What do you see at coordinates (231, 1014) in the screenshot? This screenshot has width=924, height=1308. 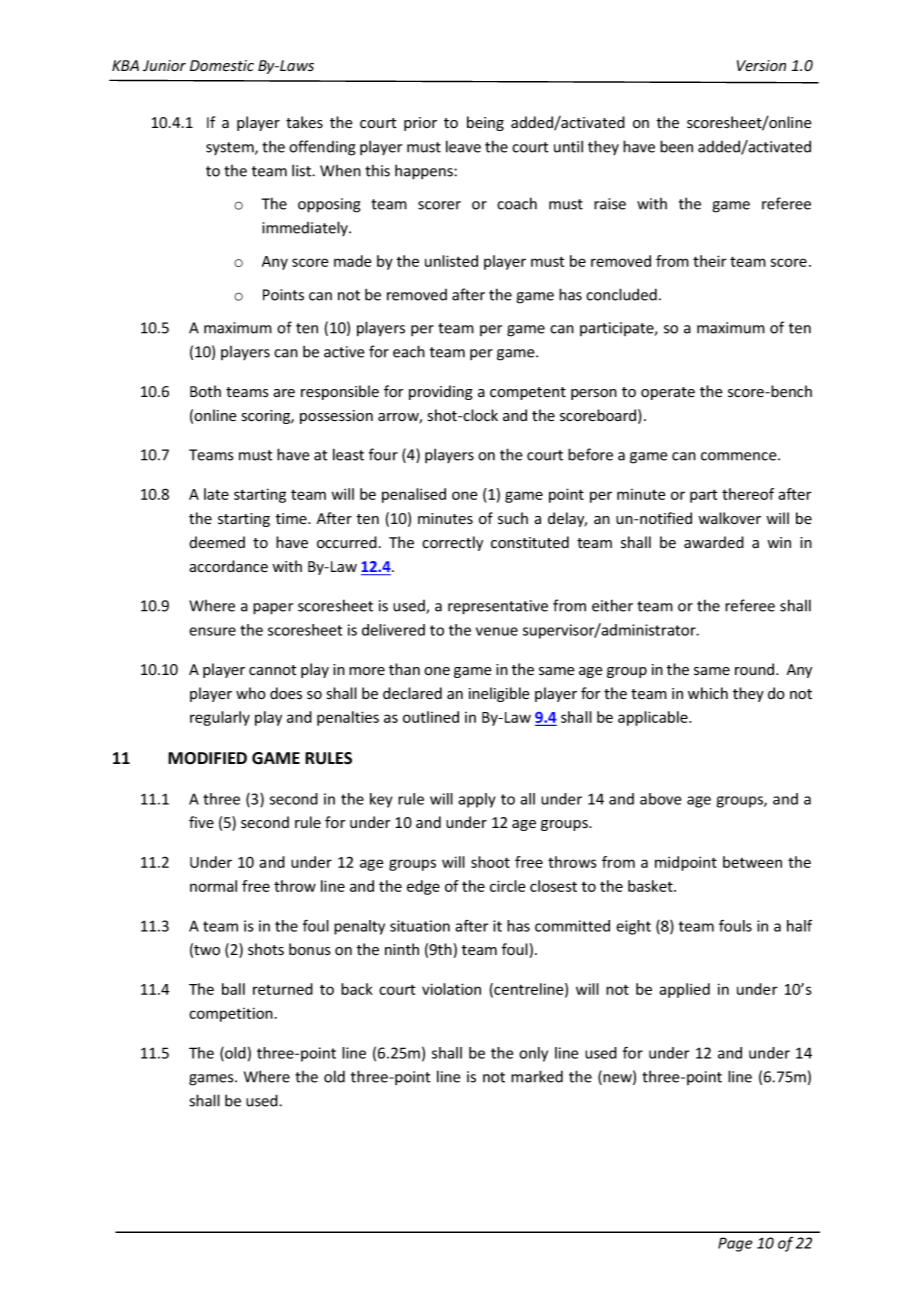 I see `competition` at bounding box center [231, 1014].
